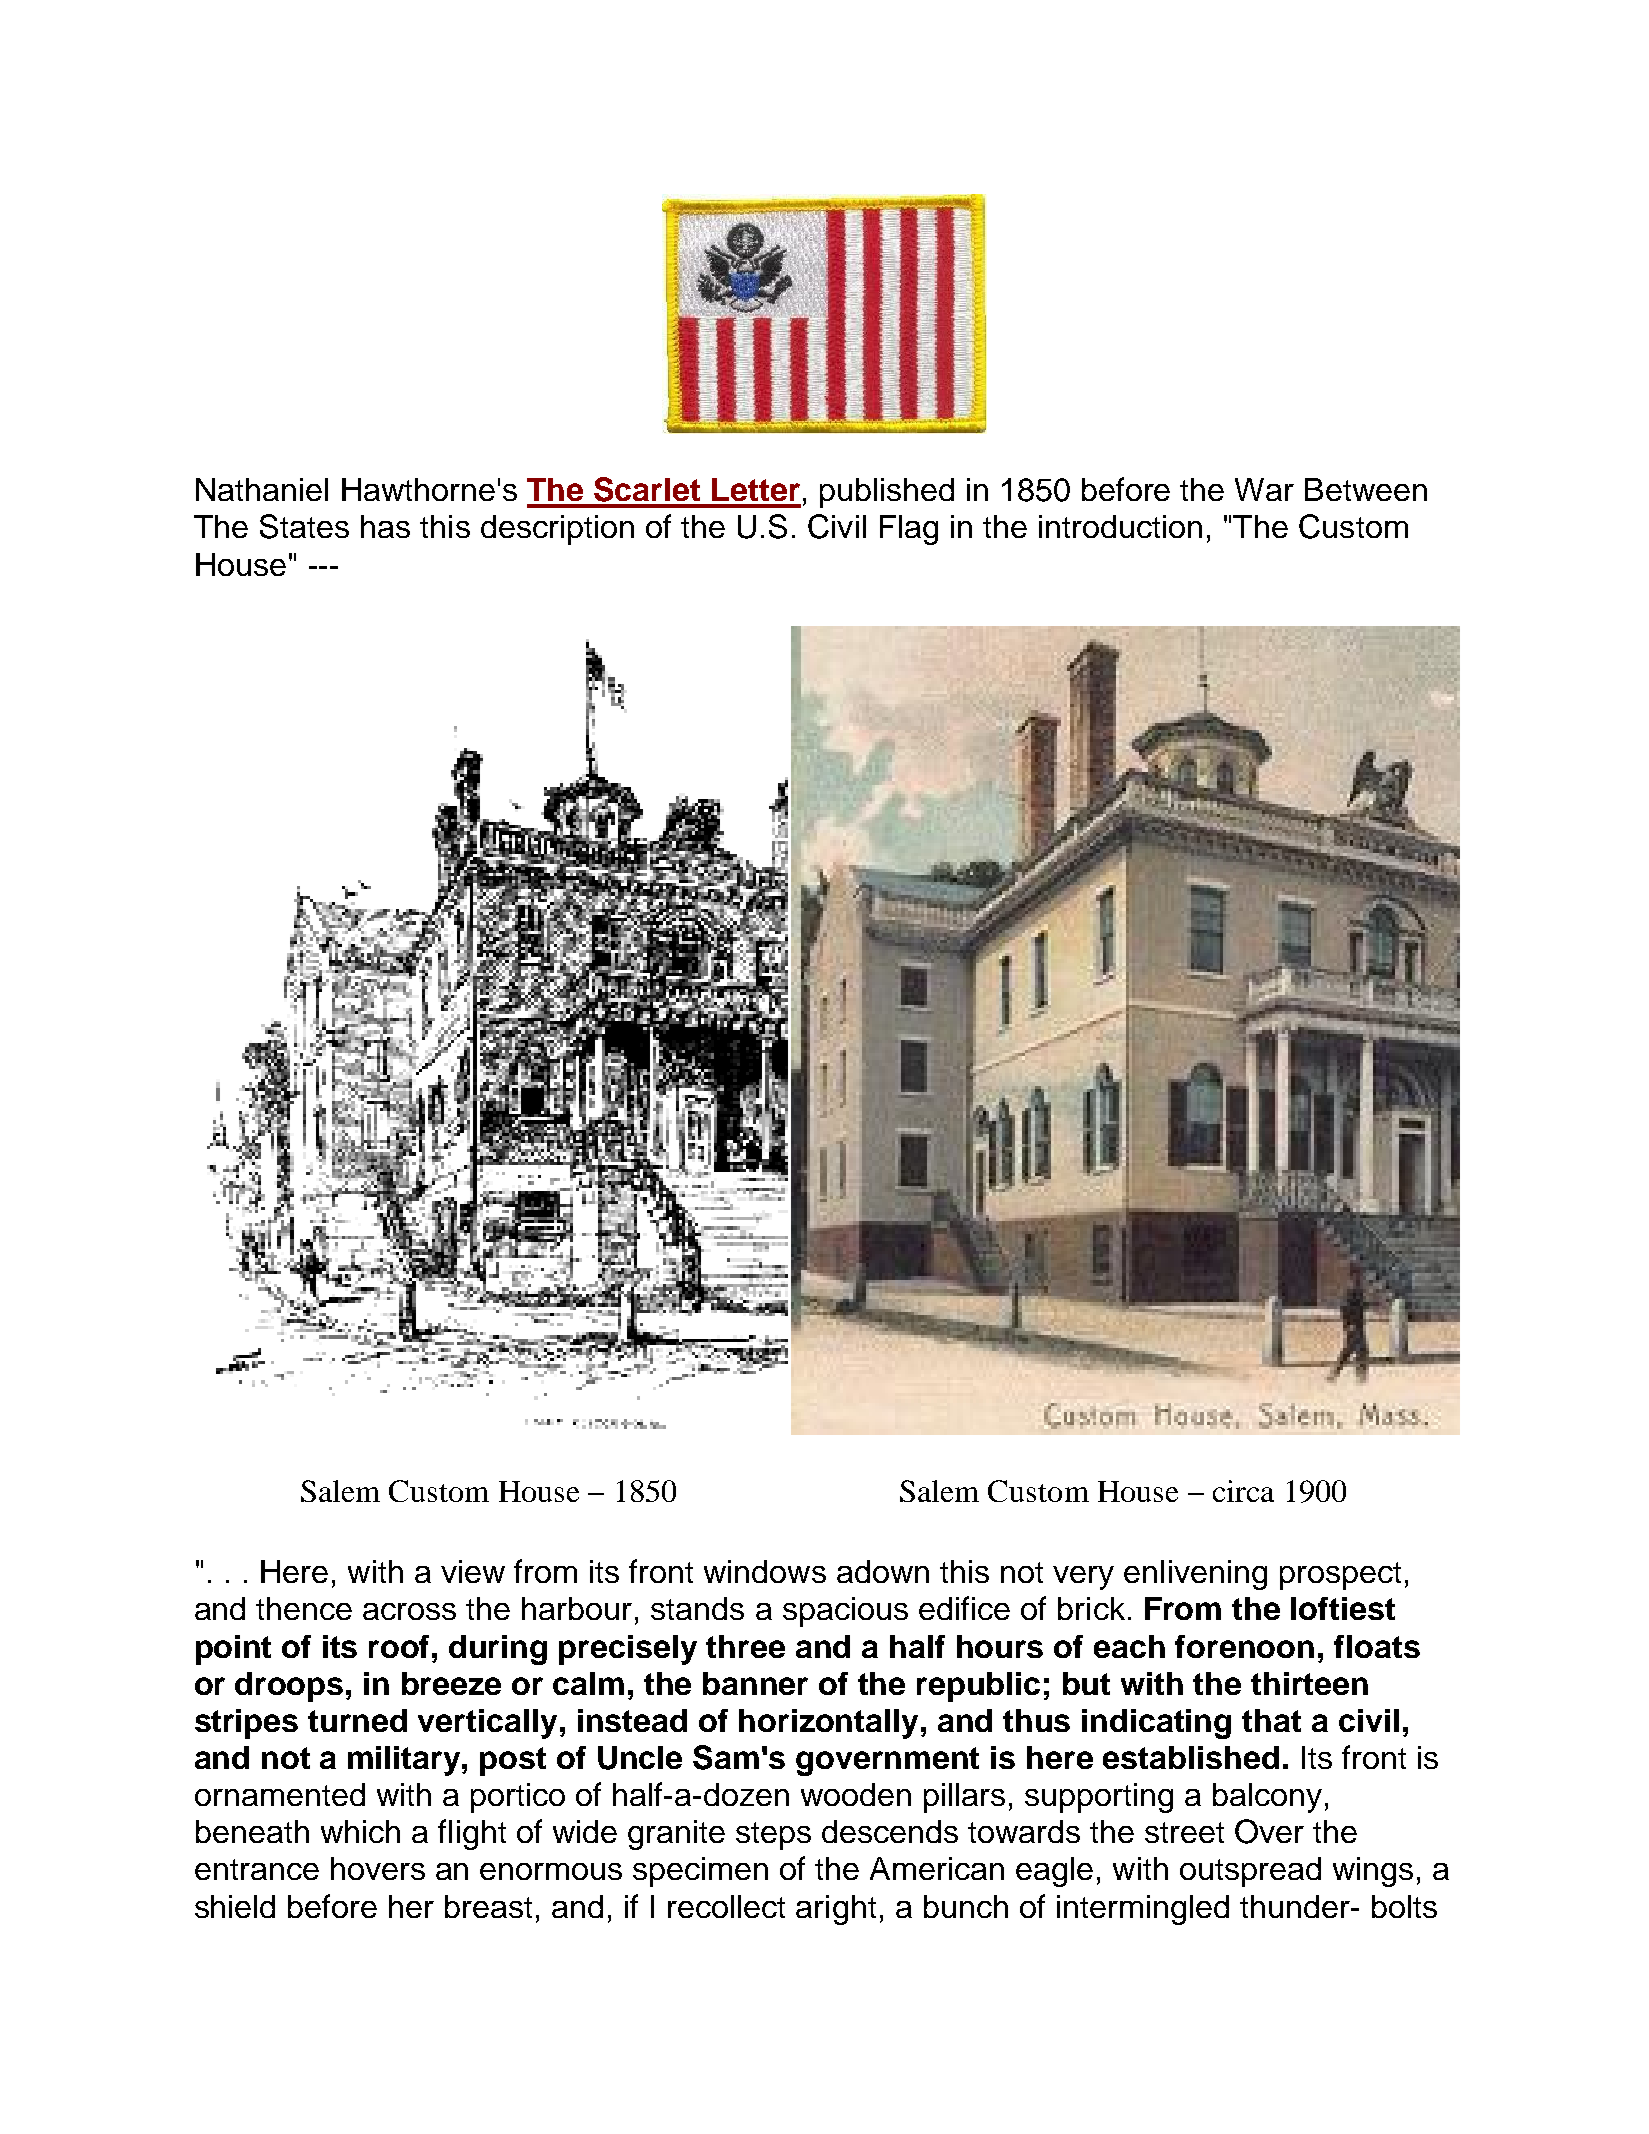 The width and height of the image is (1649, 2134). What do you see at coordinates (883, 1571) in the image?
I see `adown` at bounding box center [883, 1571].
